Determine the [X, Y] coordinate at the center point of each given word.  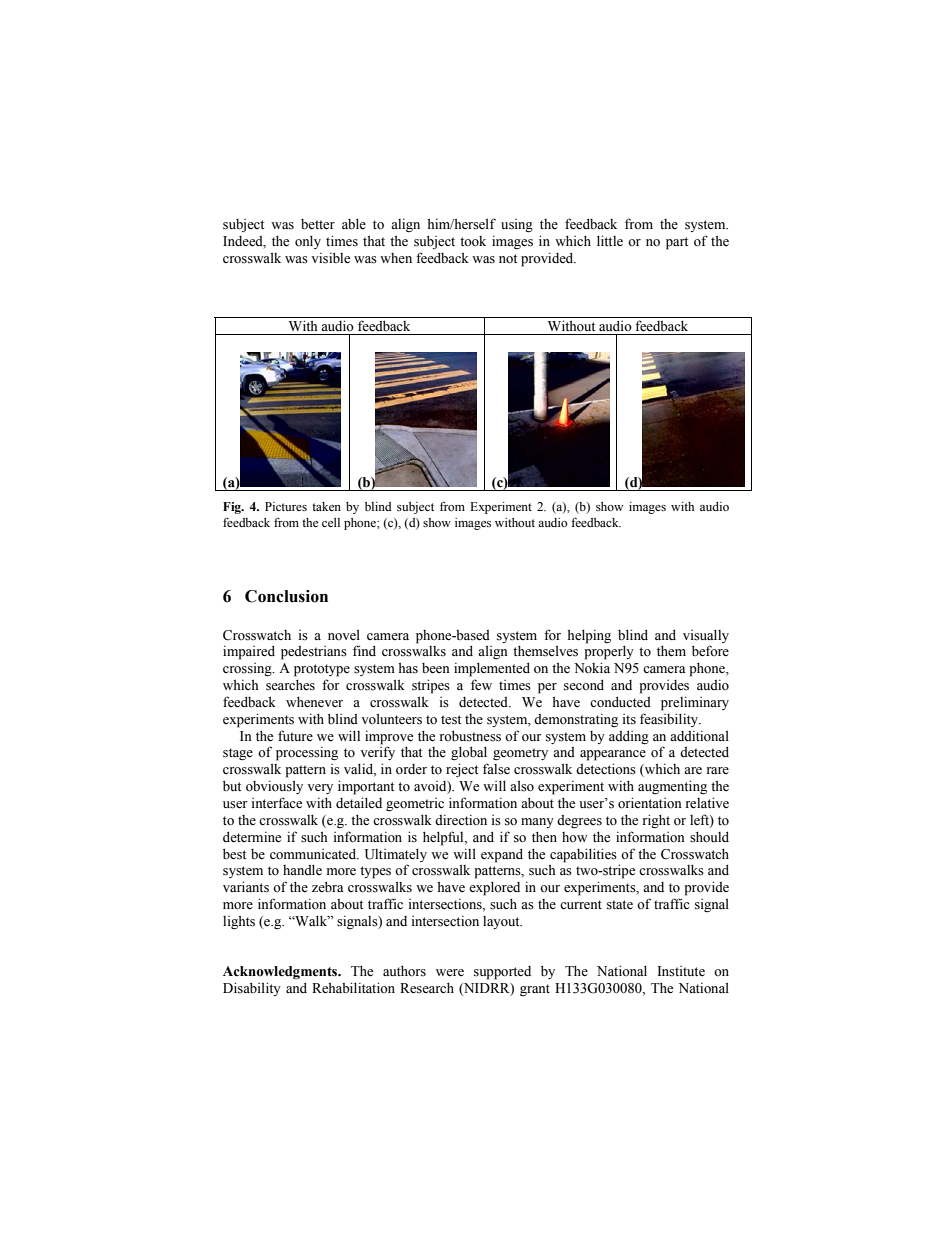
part [677, 243]
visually [706, 636]
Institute [681, 971]
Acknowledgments [281, 973]
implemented [492, 669]
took [473, 241]
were [450, 972]
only [308, 242]
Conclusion [286, 596]
